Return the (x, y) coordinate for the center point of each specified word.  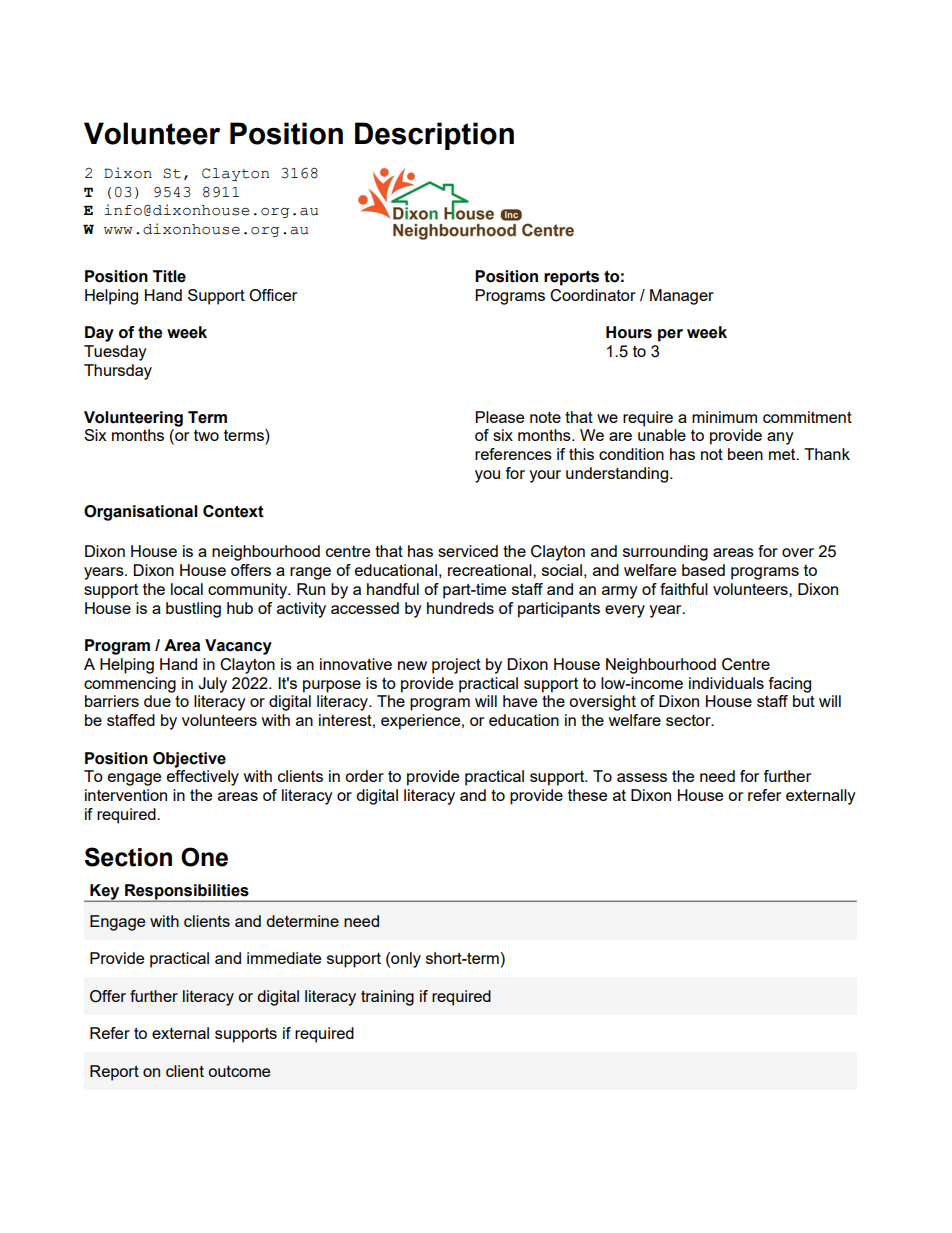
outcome (239, 1071)
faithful (684, 589)
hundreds (460, 608)
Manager (682, 297)
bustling (193, 610)
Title (169, 276)
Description (434, 136)
